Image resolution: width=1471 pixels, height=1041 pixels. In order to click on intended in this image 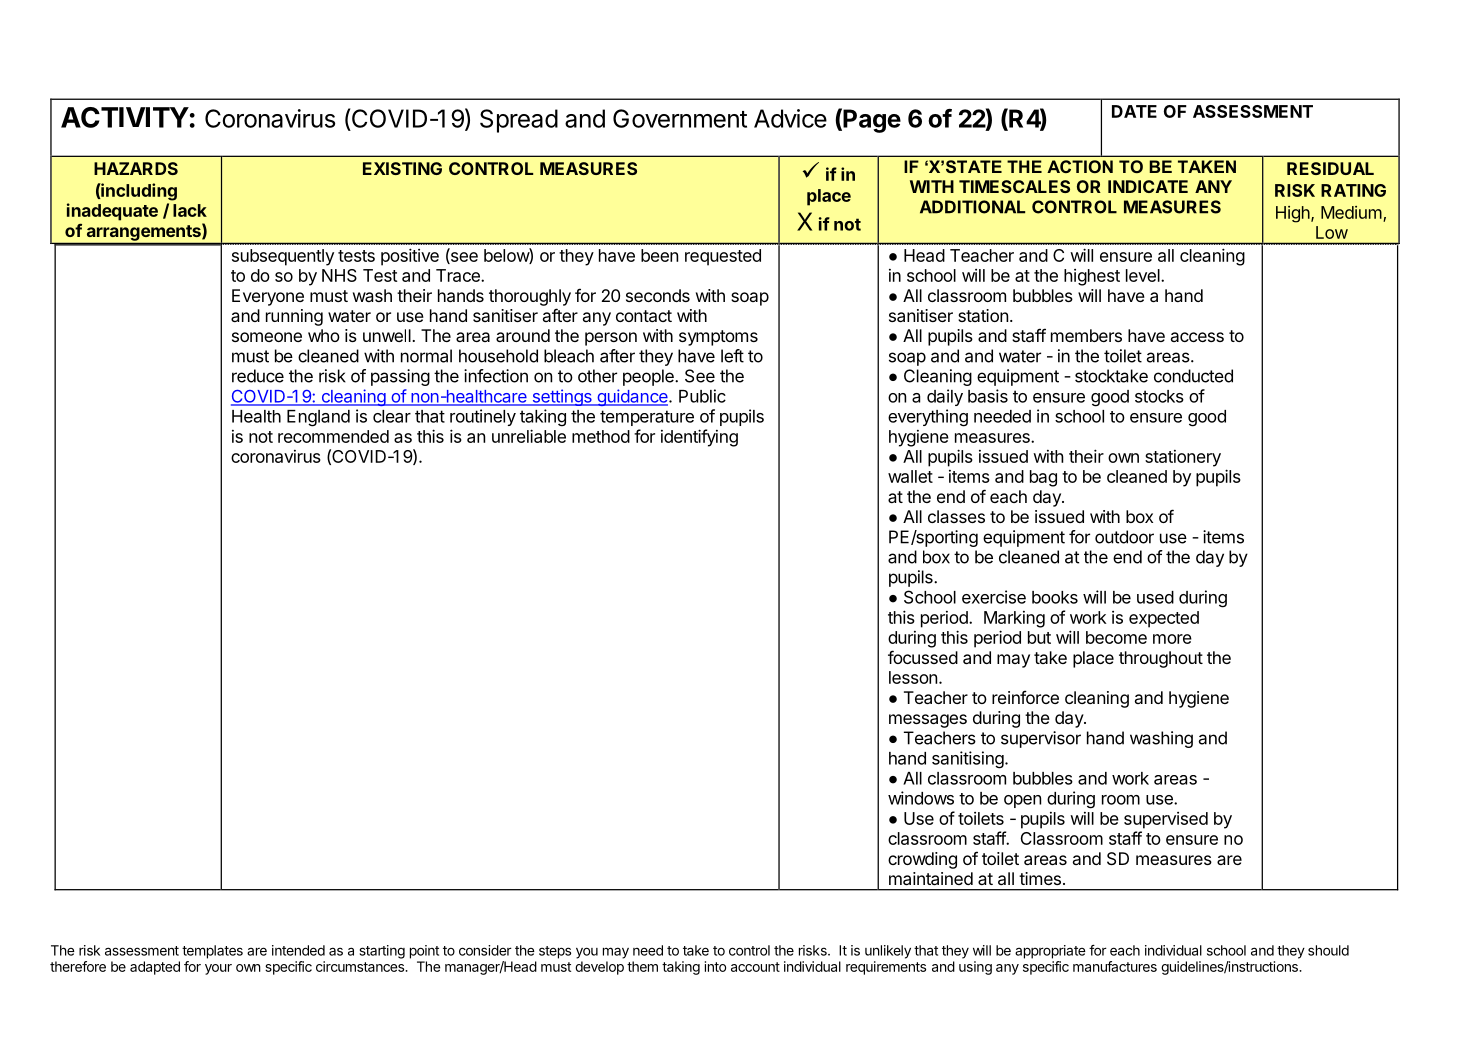, I will do `click(298, 950)`.
